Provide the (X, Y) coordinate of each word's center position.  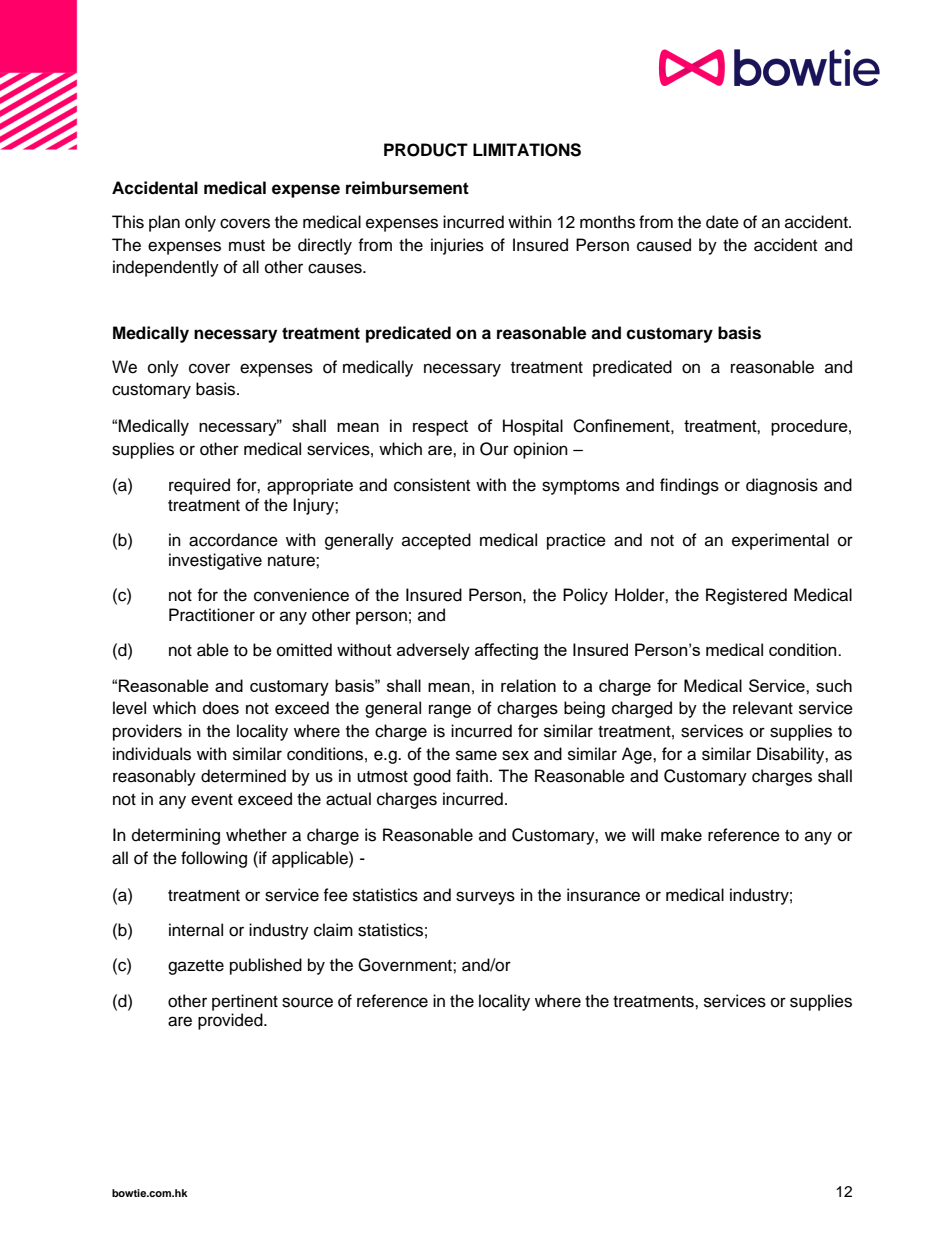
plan (164, 223)
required (199, 486)
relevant (763, 708)
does (221, 708)
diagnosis (782, 486)
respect (440, 428)
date (722, 222)
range (450, 711)
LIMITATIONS (527, 150)
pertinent (245, 1002)
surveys (485, 898)
